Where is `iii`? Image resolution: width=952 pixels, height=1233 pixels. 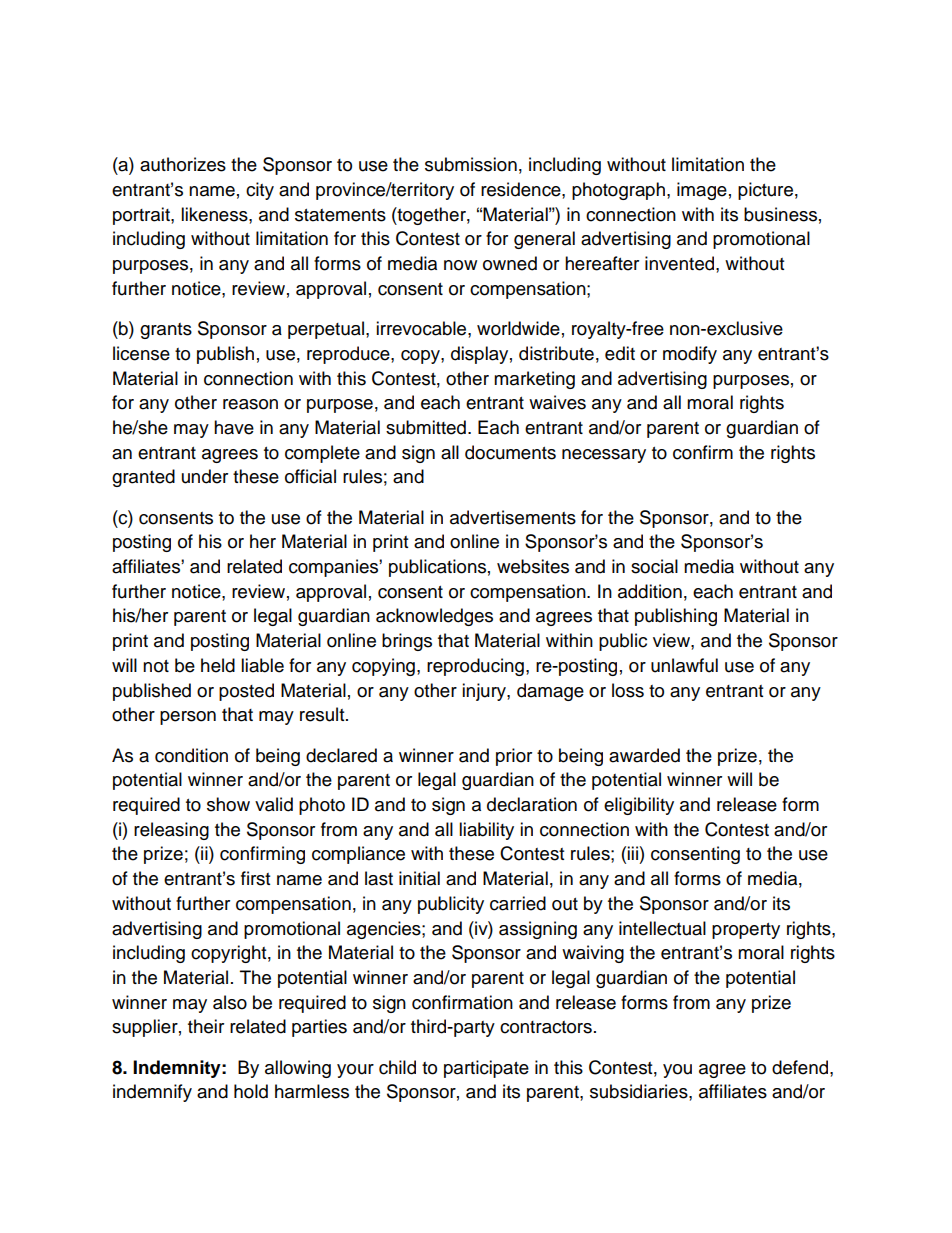 iii is located at coordinates (632, 853).
